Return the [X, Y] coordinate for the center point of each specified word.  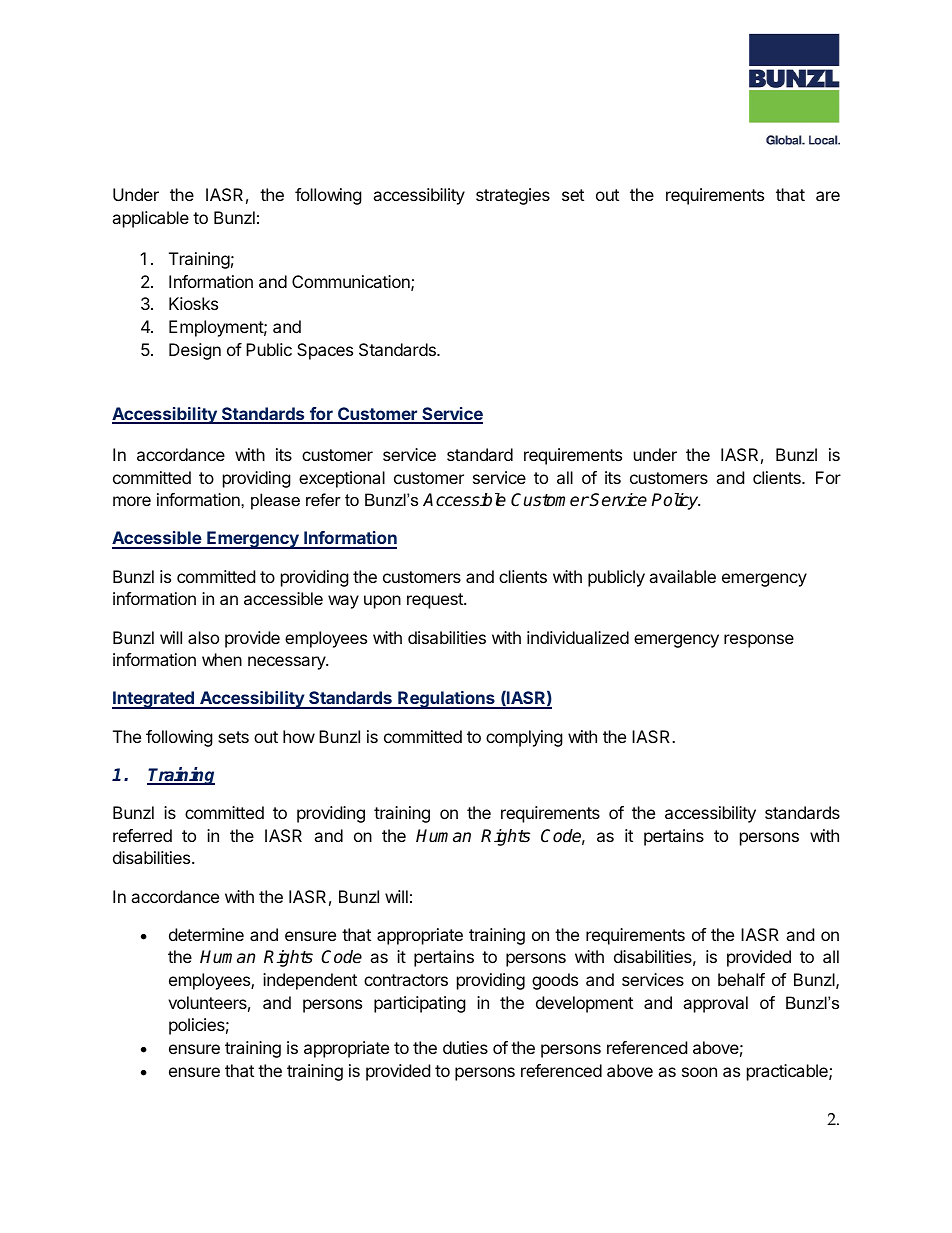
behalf [741, 979]
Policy [675, 501]
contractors [406, 980]
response [759, 641]
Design [195, 351]
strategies [513, 196]
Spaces [325, 351]
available [682, 576]
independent [310, 981]
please [275, 501]
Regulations [446, 700]
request [436, 601]
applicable [150, 219]
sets [233, 737]
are [828, 196]
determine [206, 934]
